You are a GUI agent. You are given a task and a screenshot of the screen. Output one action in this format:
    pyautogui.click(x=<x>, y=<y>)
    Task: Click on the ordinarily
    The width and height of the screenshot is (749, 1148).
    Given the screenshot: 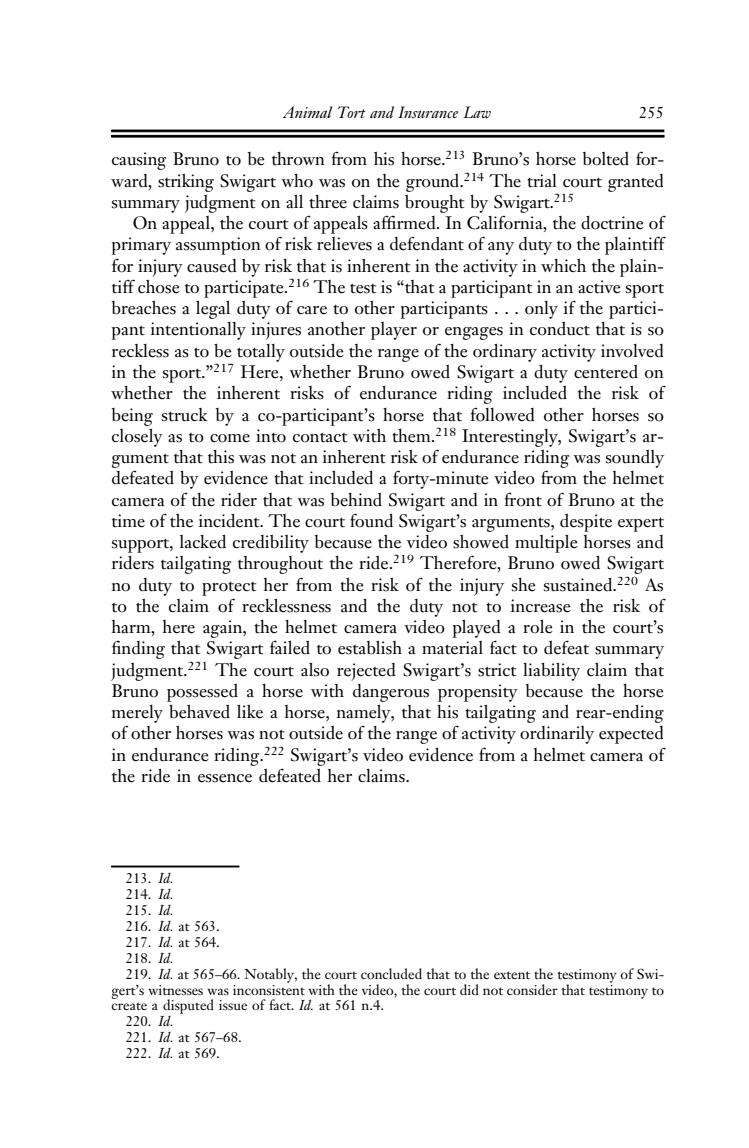 What is the action you would take?
    pyautogui.click(x=557, y=735)
